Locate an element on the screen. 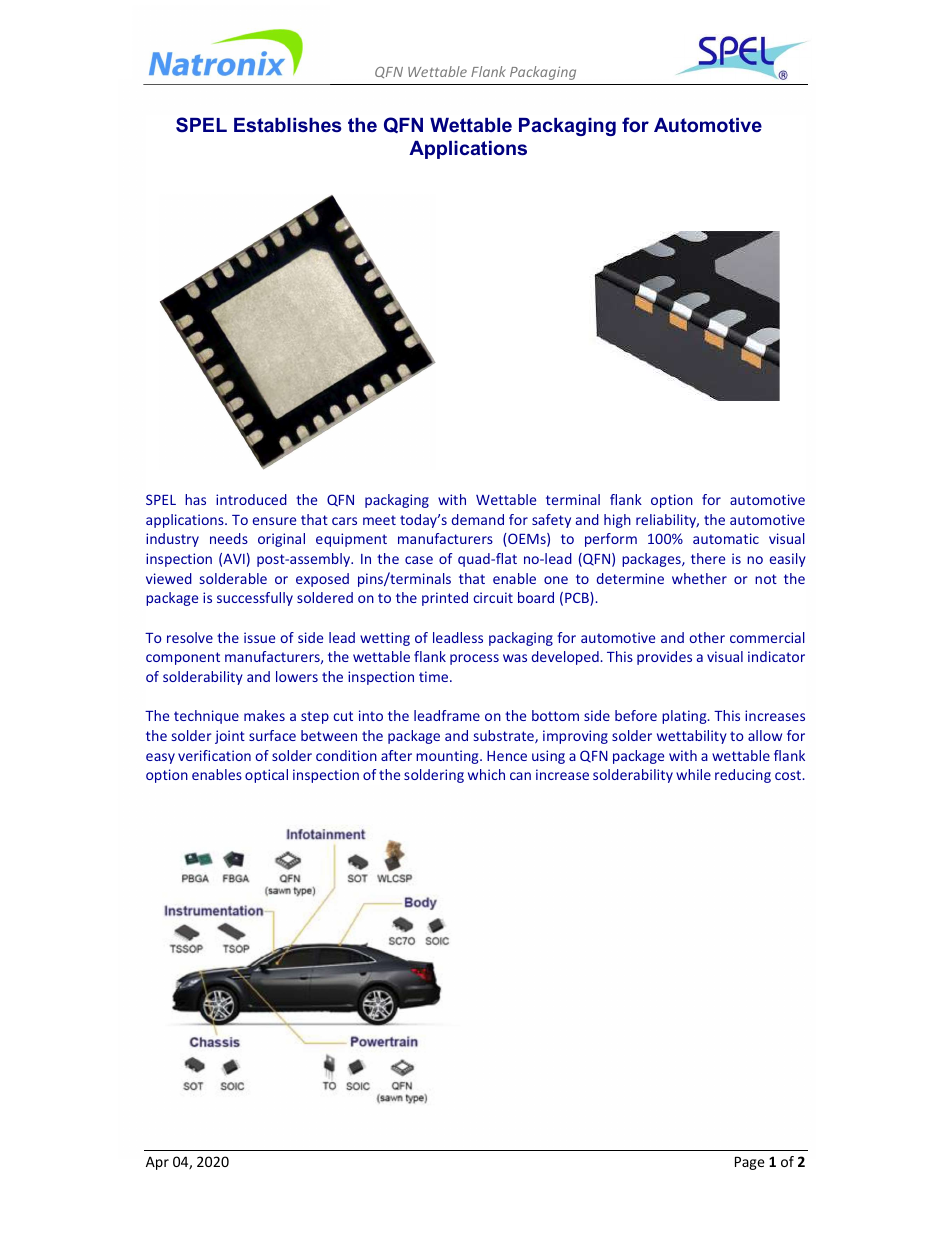  Establishes is located at coordinates (288, 125).
